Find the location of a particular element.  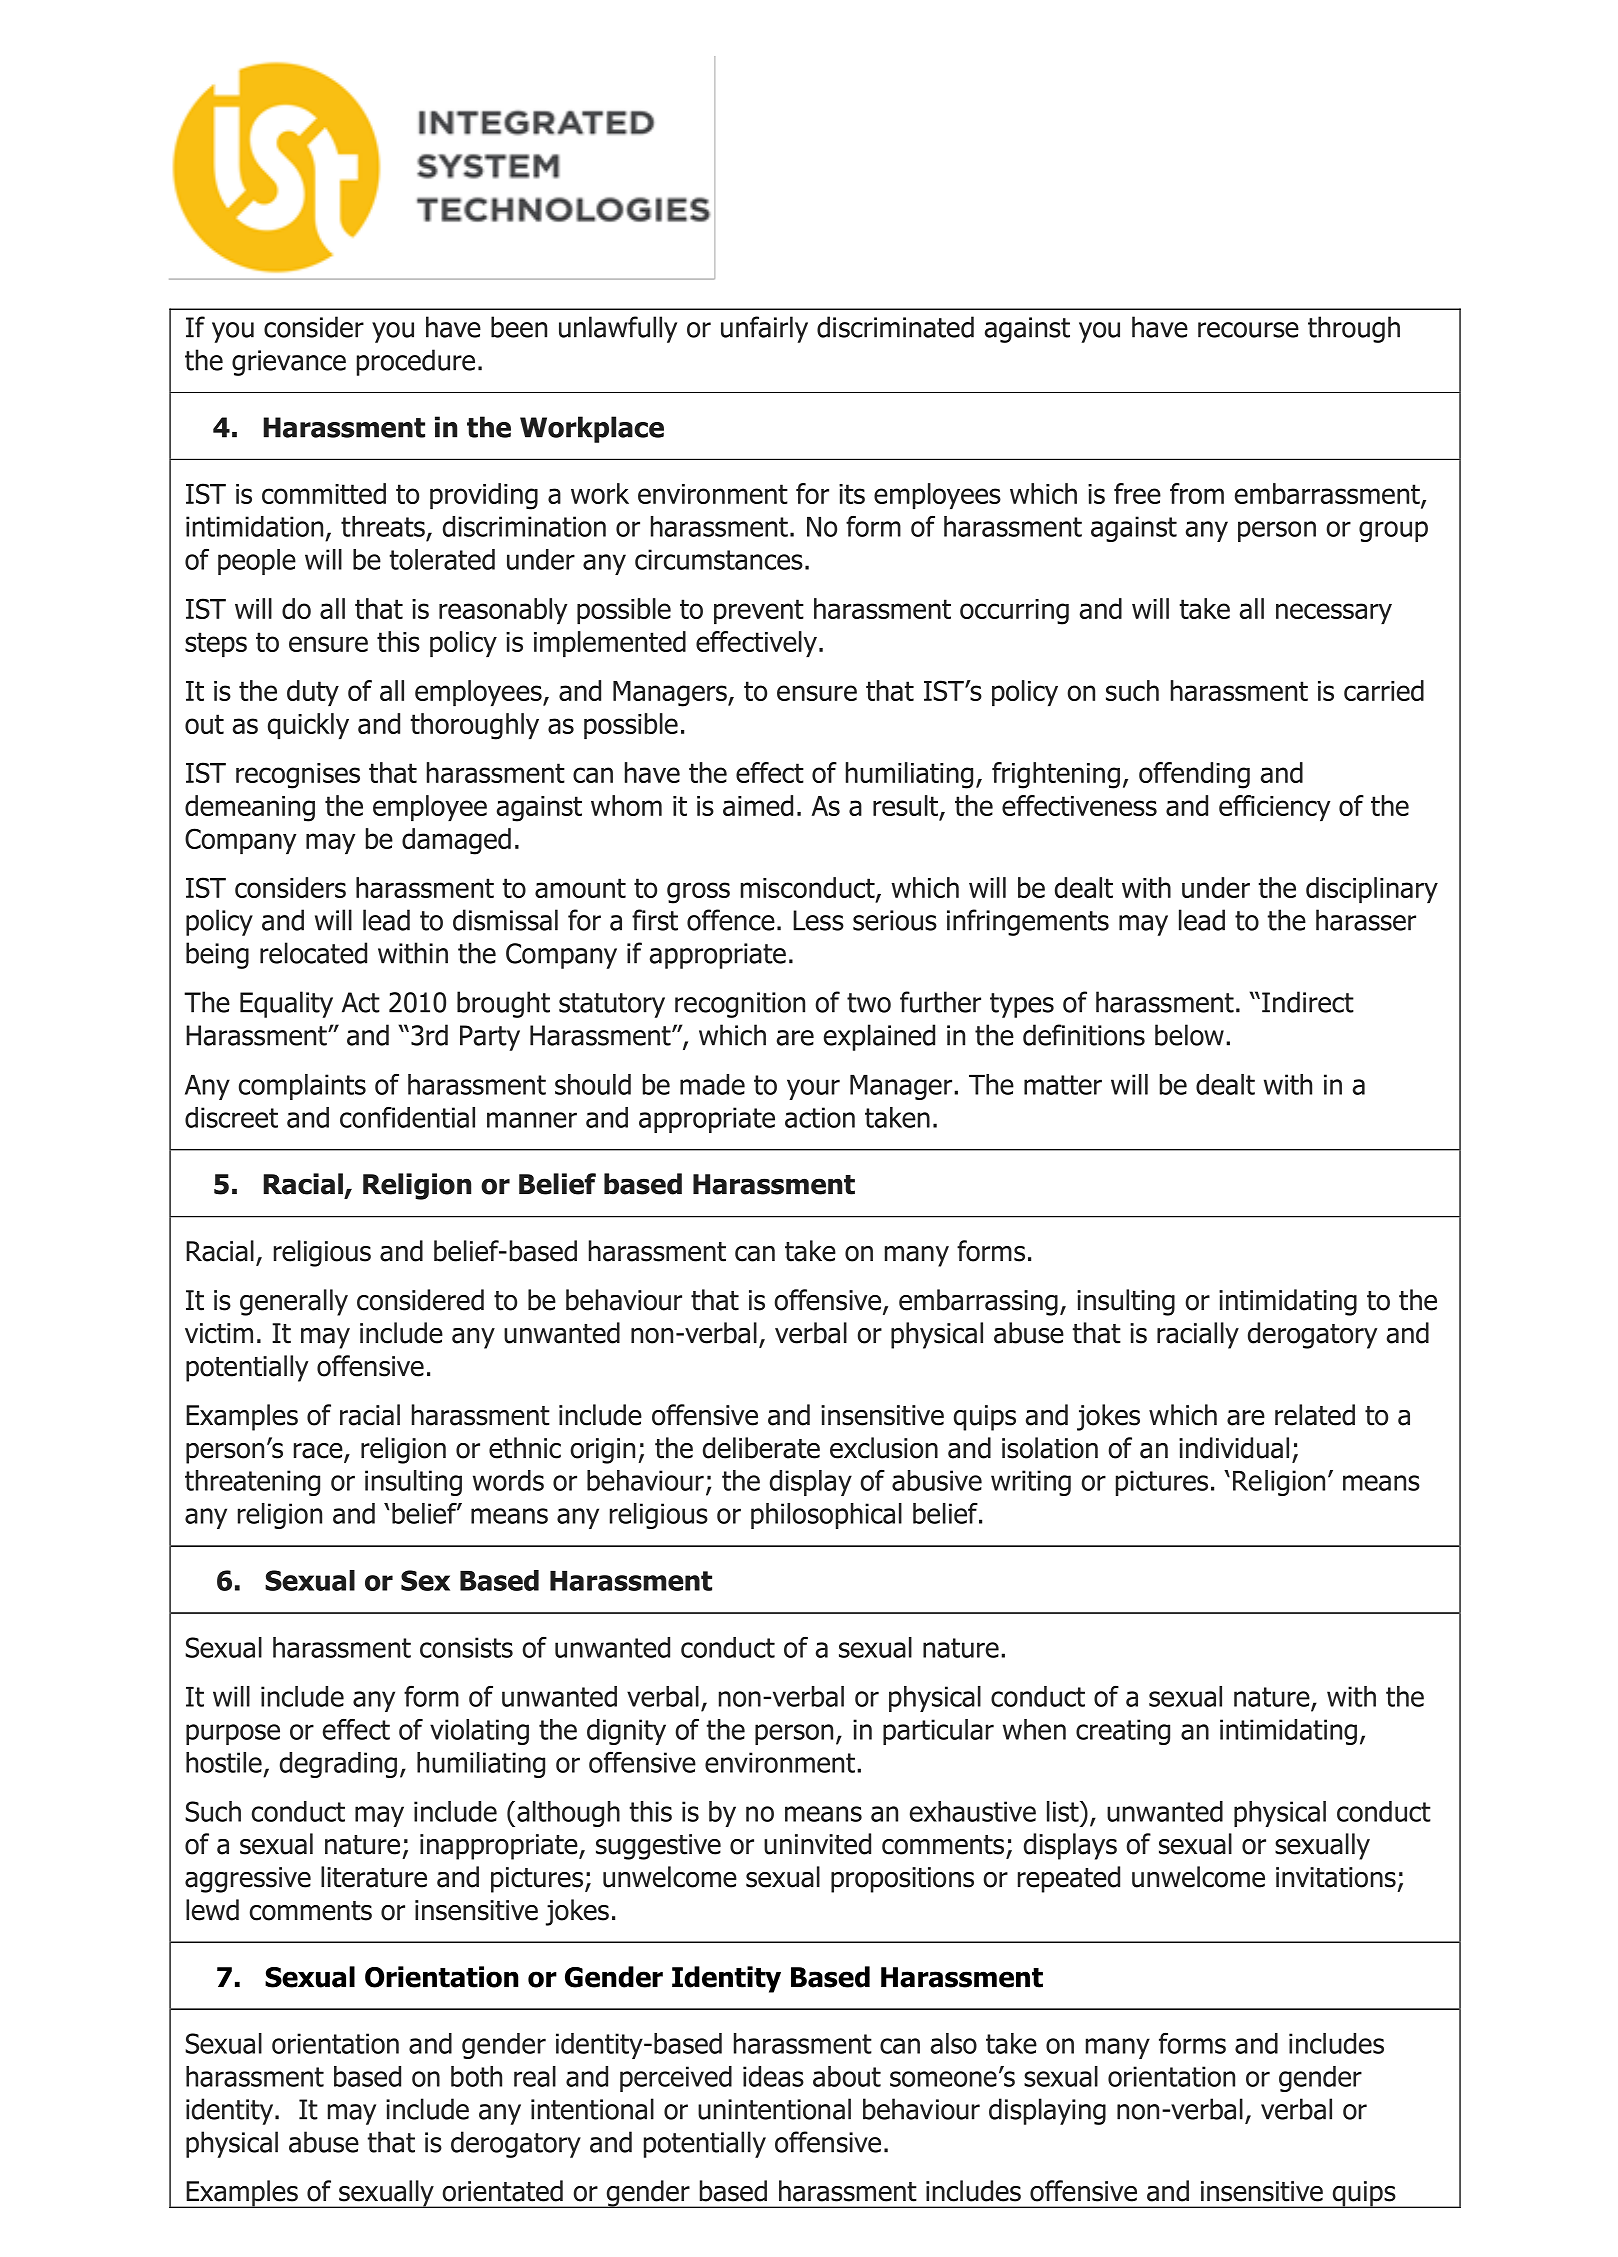

particular is located at coordinates (938, 1732).
